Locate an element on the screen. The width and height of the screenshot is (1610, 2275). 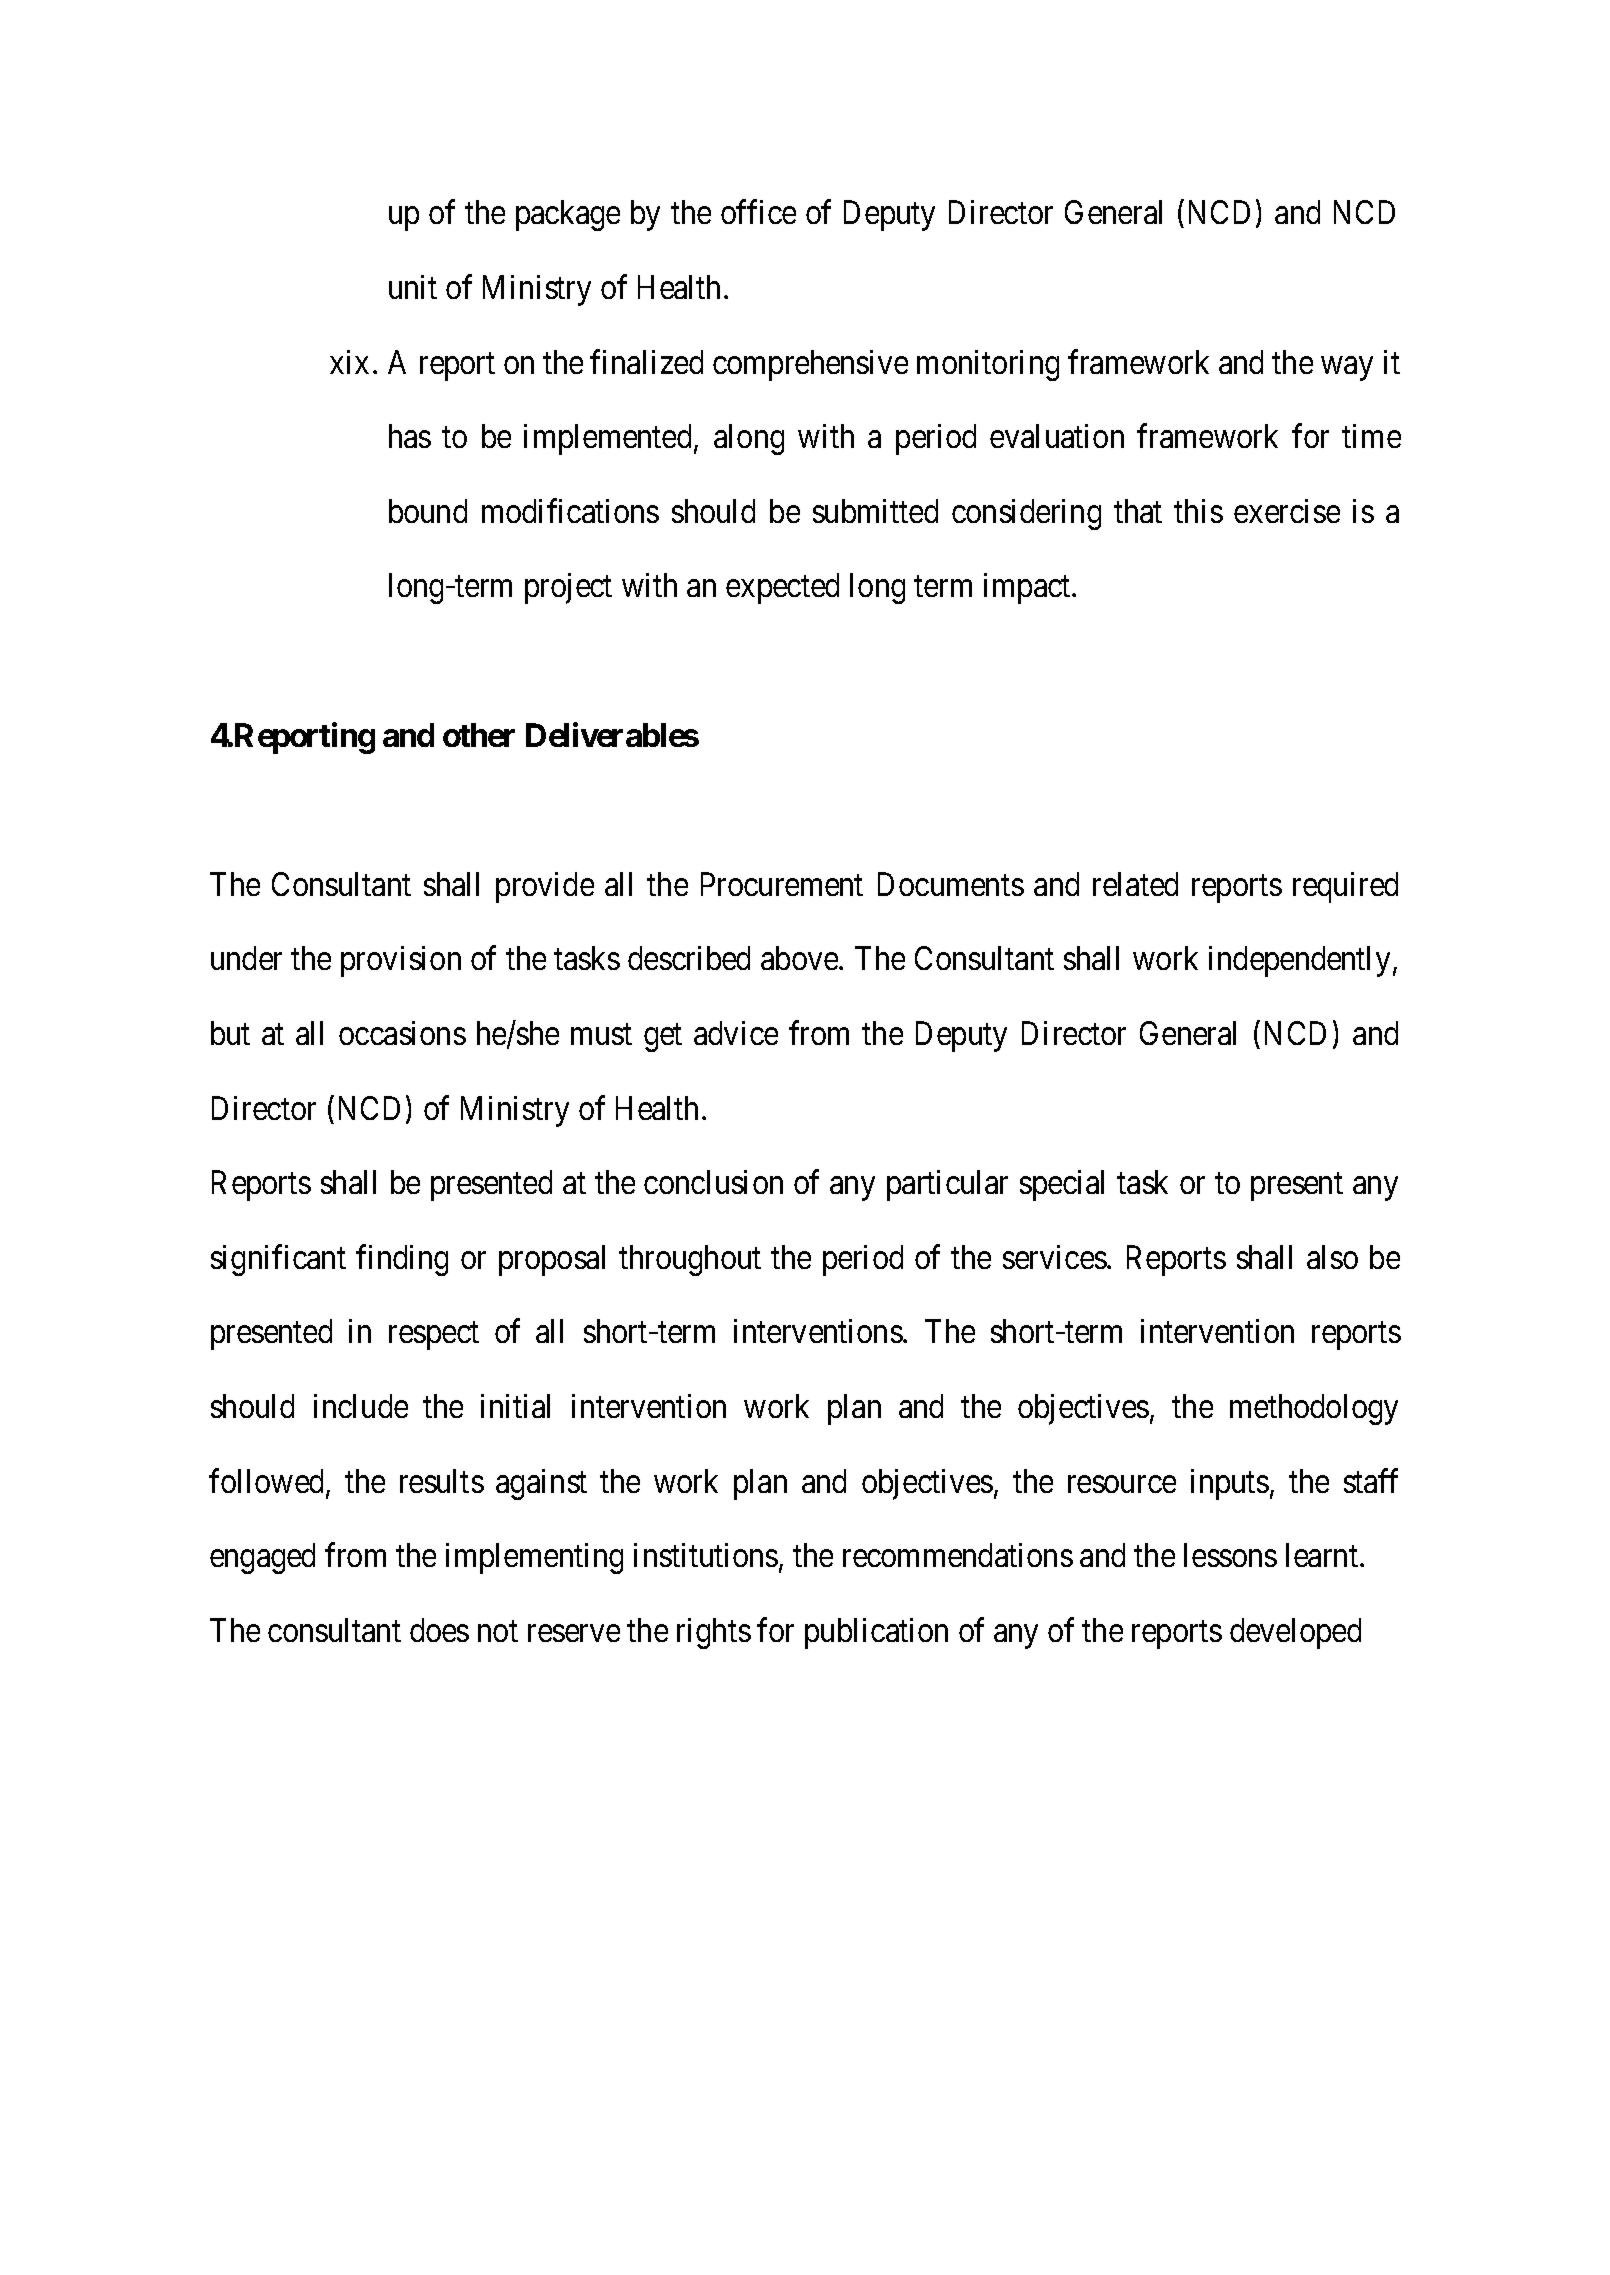
provision is located at coordinates (401, 961).
